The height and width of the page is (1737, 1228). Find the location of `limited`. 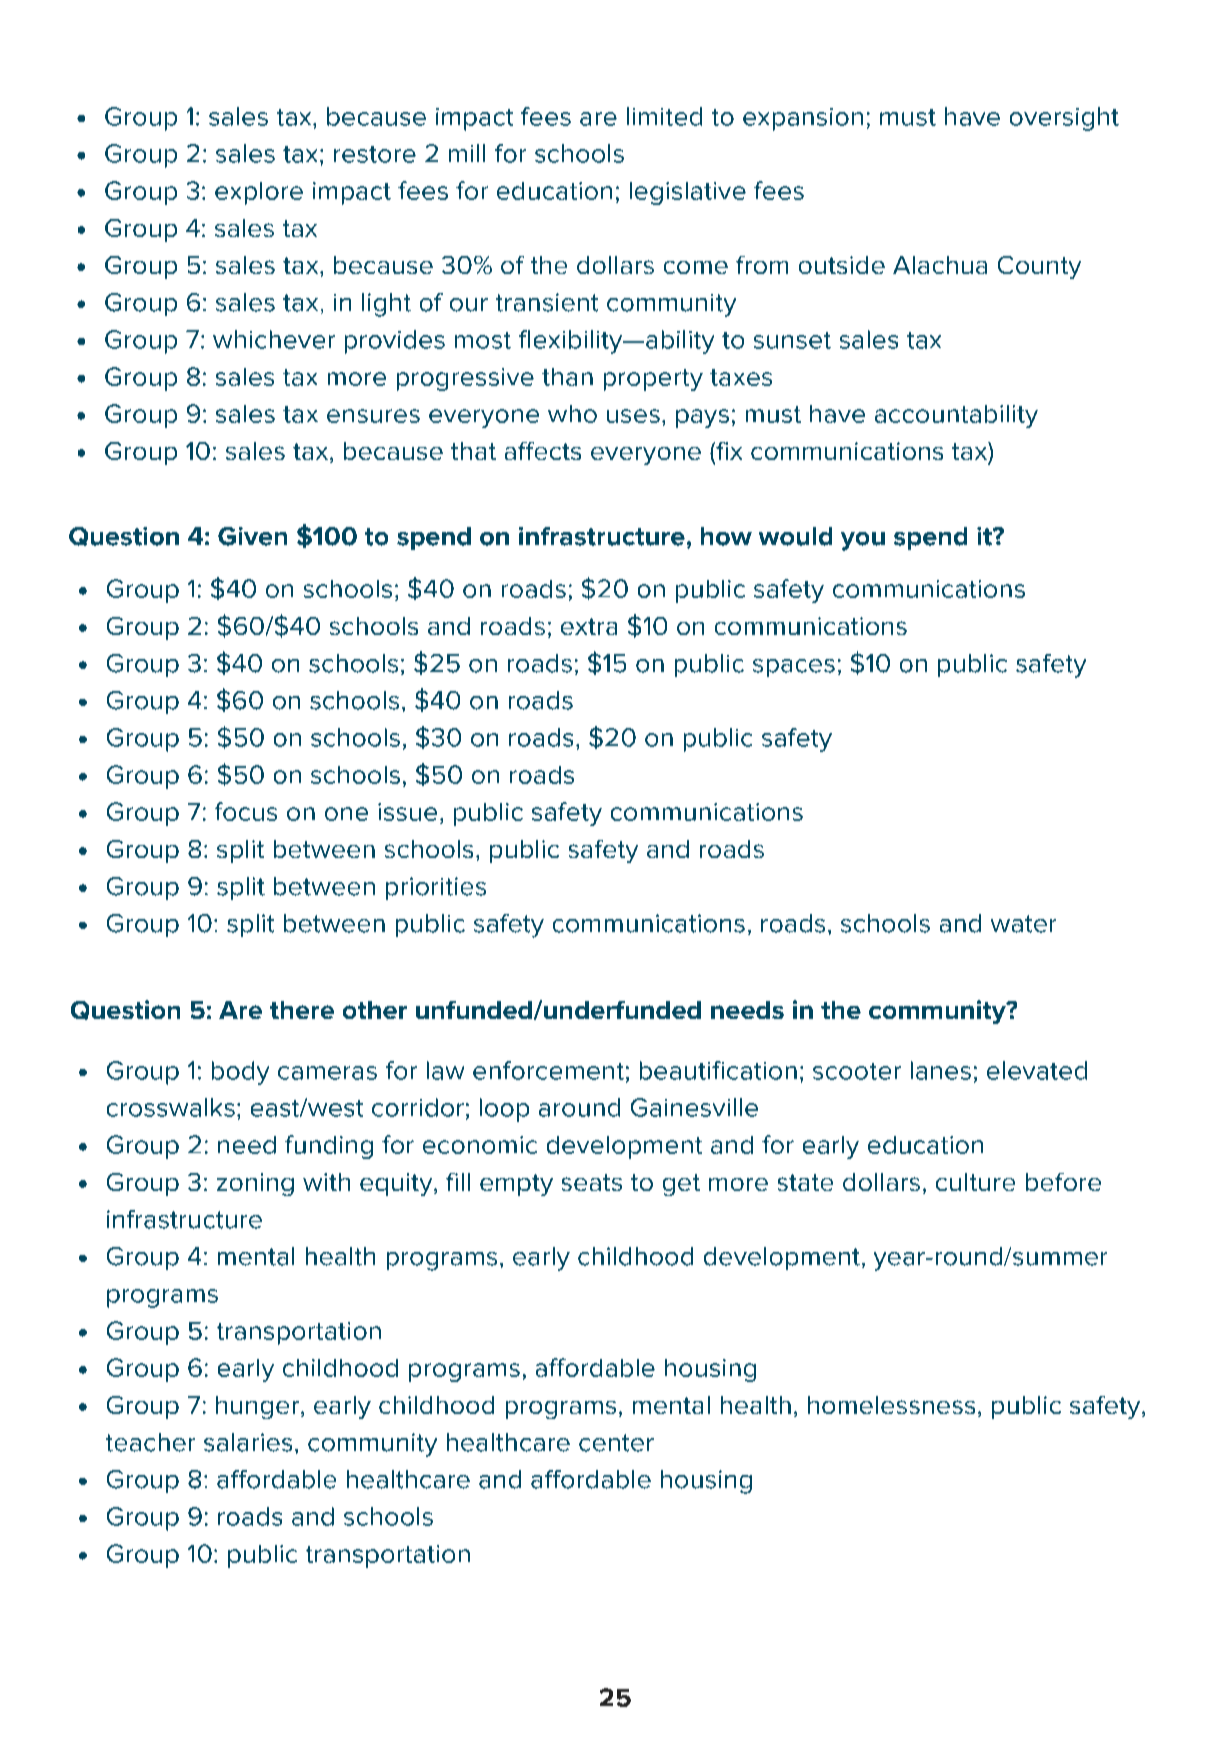

limited is located at coordinates (664, 116).
